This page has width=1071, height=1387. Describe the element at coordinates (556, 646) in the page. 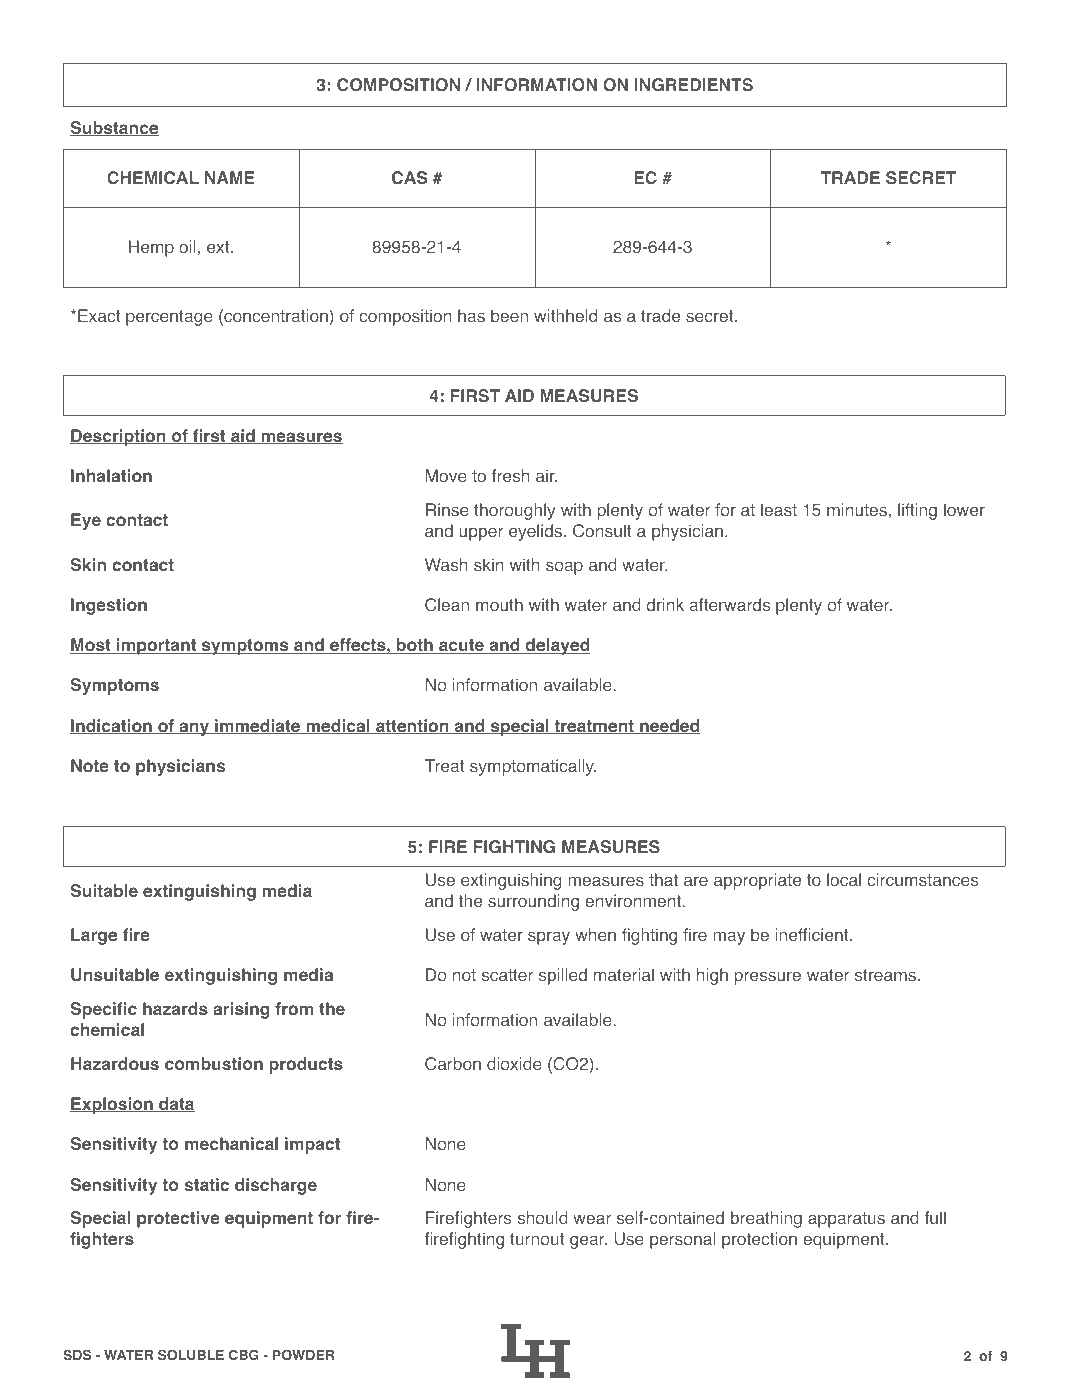

I see `delayed` at that location.
